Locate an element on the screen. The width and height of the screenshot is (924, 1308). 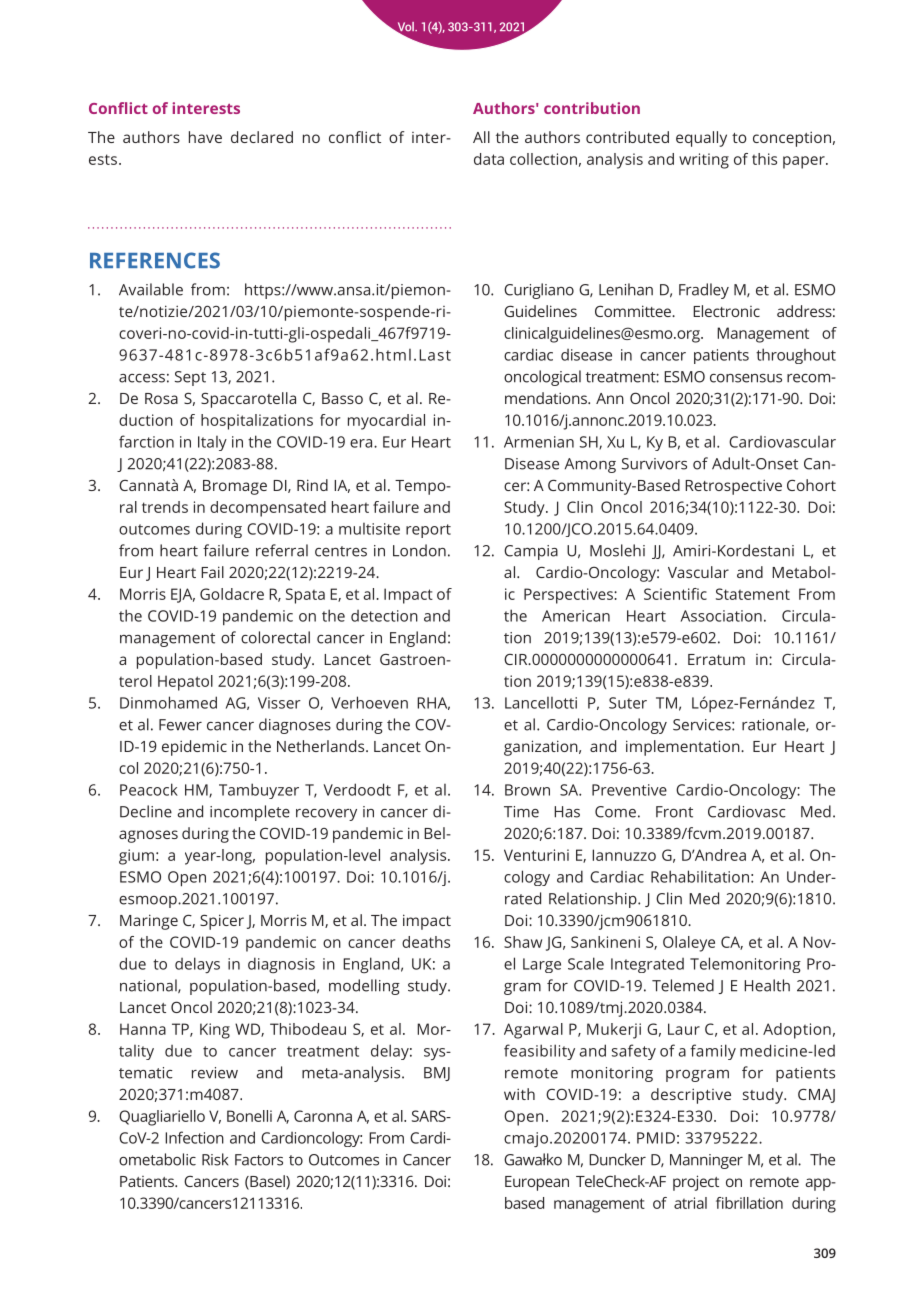
European is located at coordinates (537, 1183).
